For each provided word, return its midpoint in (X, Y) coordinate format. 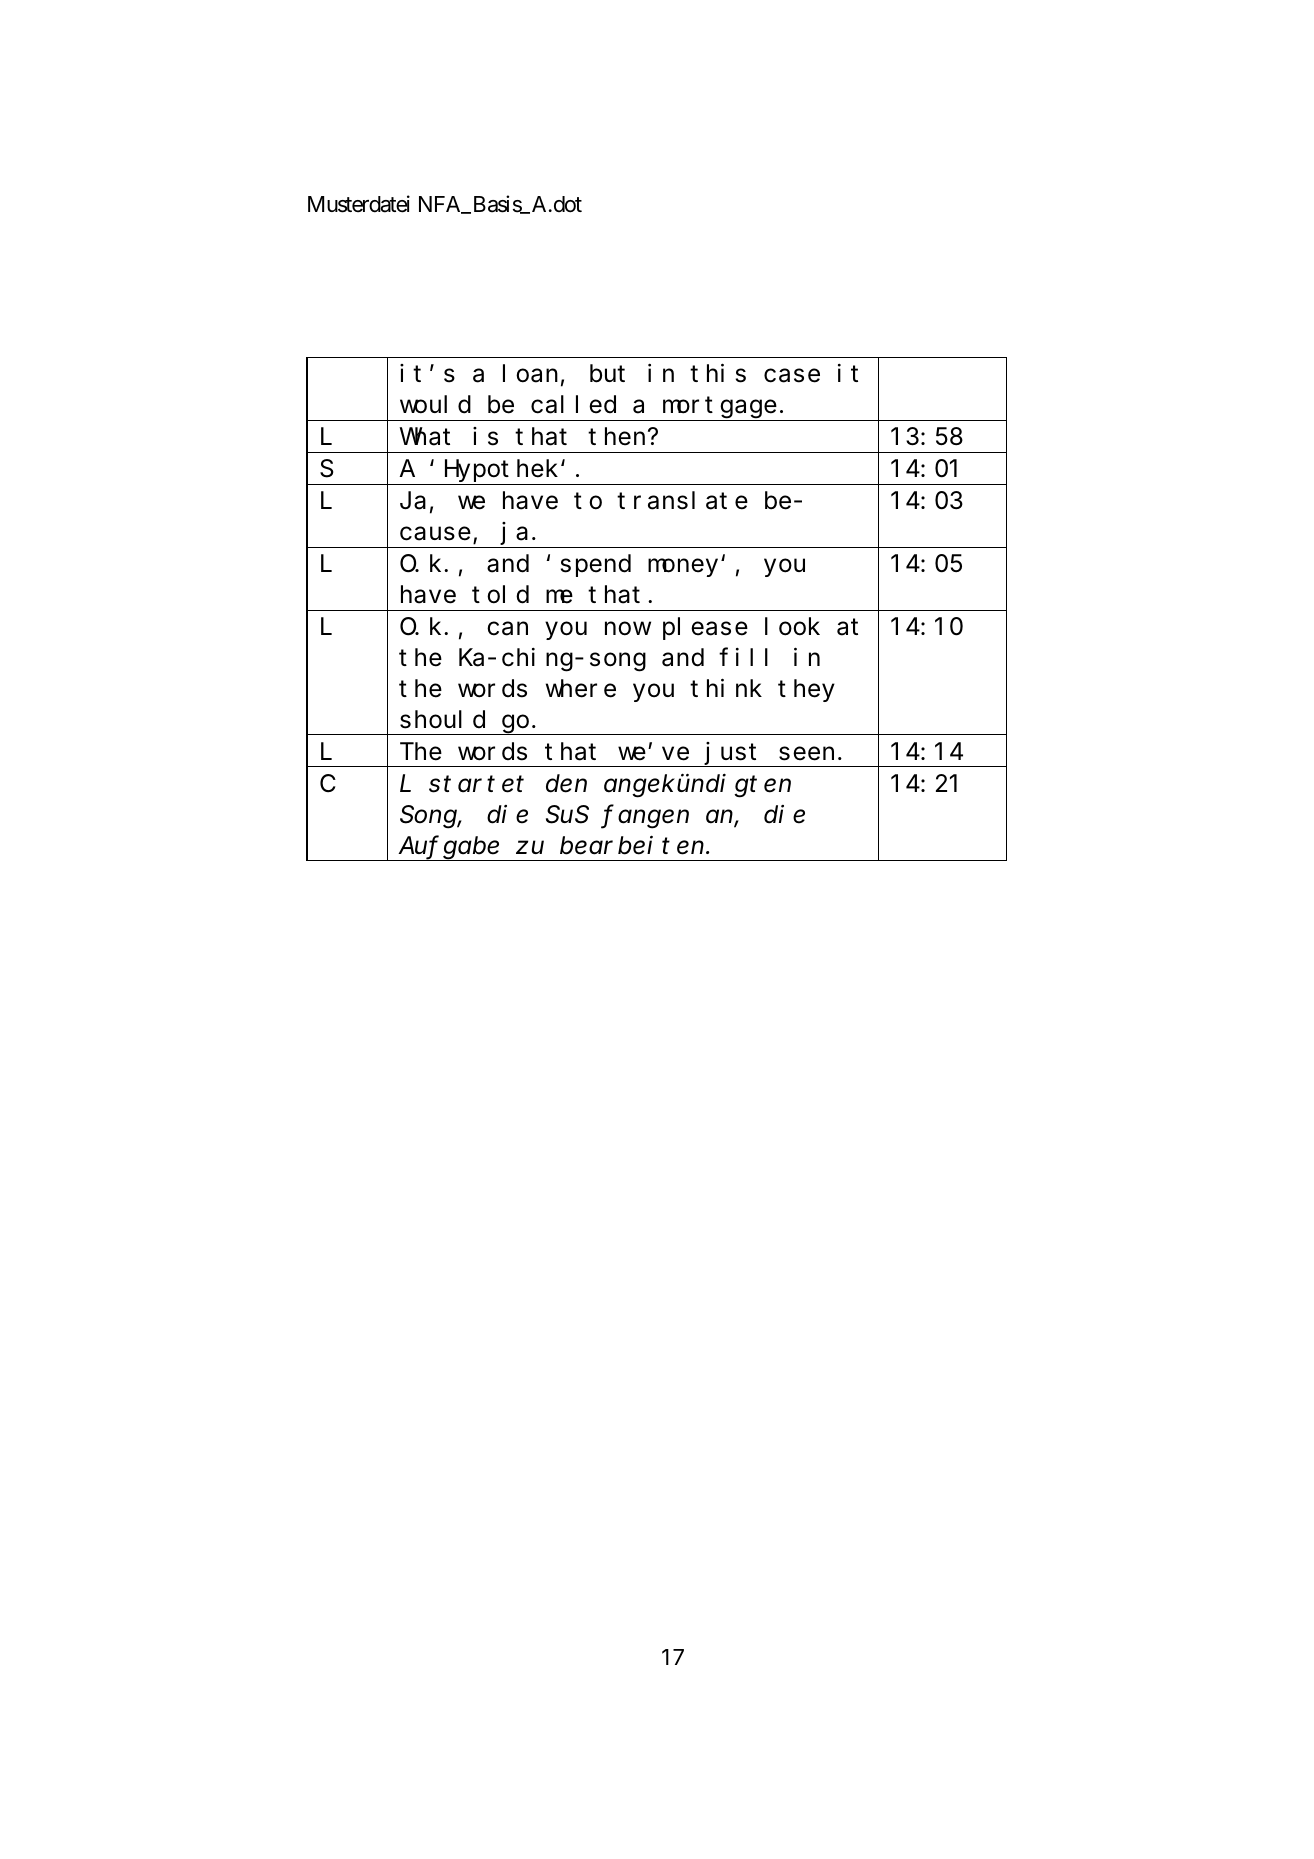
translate (682, 501)
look (792, 627)
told (500, 595)
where (581, 688)
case (792, 376)
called (573, 405)
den (566, 783)
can (507, 629)
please (705, 629)
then (618, 437)
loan (530, 374)
